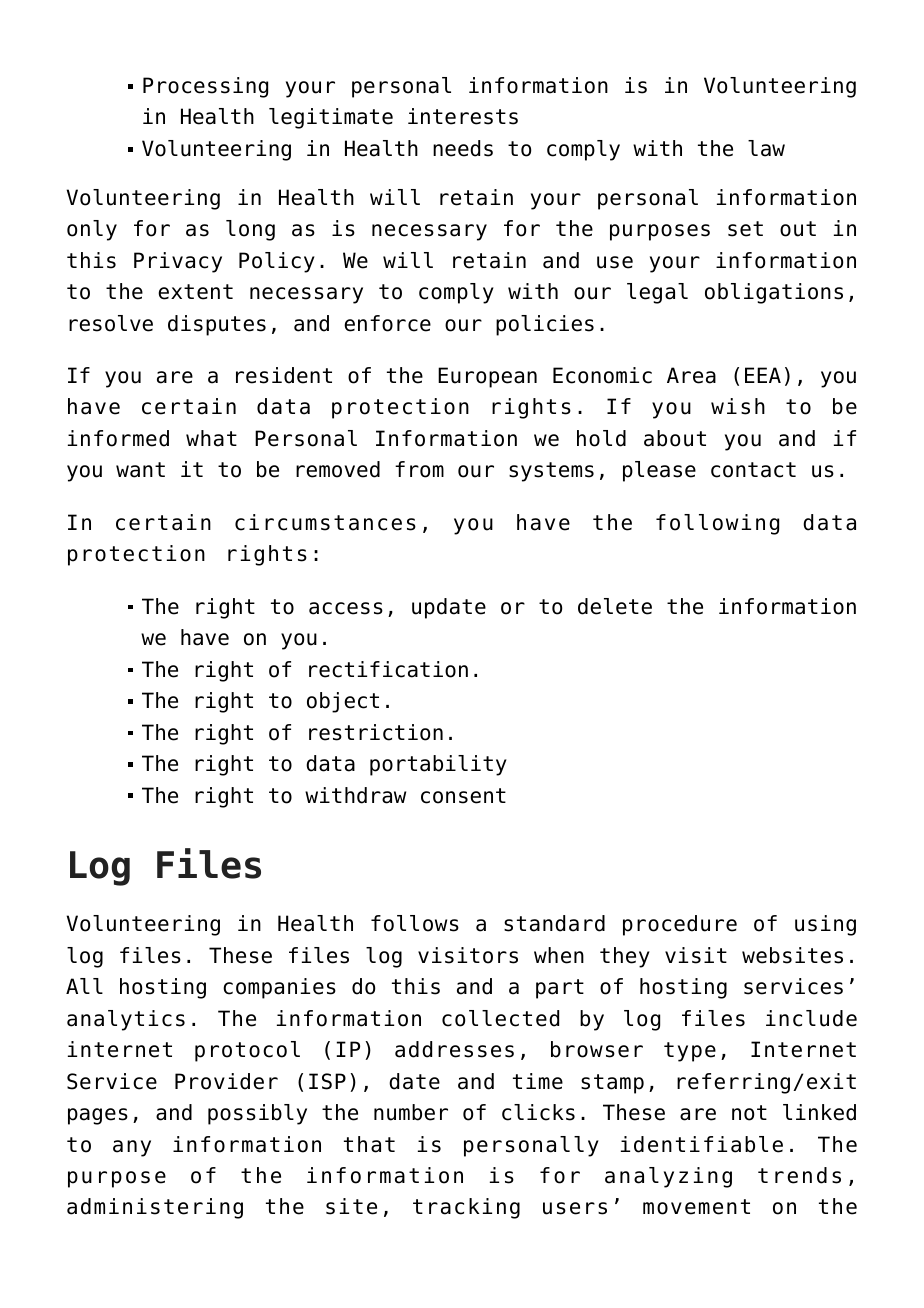 The width and height of the screenshot is (924, 1308). Describe the element at coordinates (346, 608) in the screenshot. I see `access` at that location.
